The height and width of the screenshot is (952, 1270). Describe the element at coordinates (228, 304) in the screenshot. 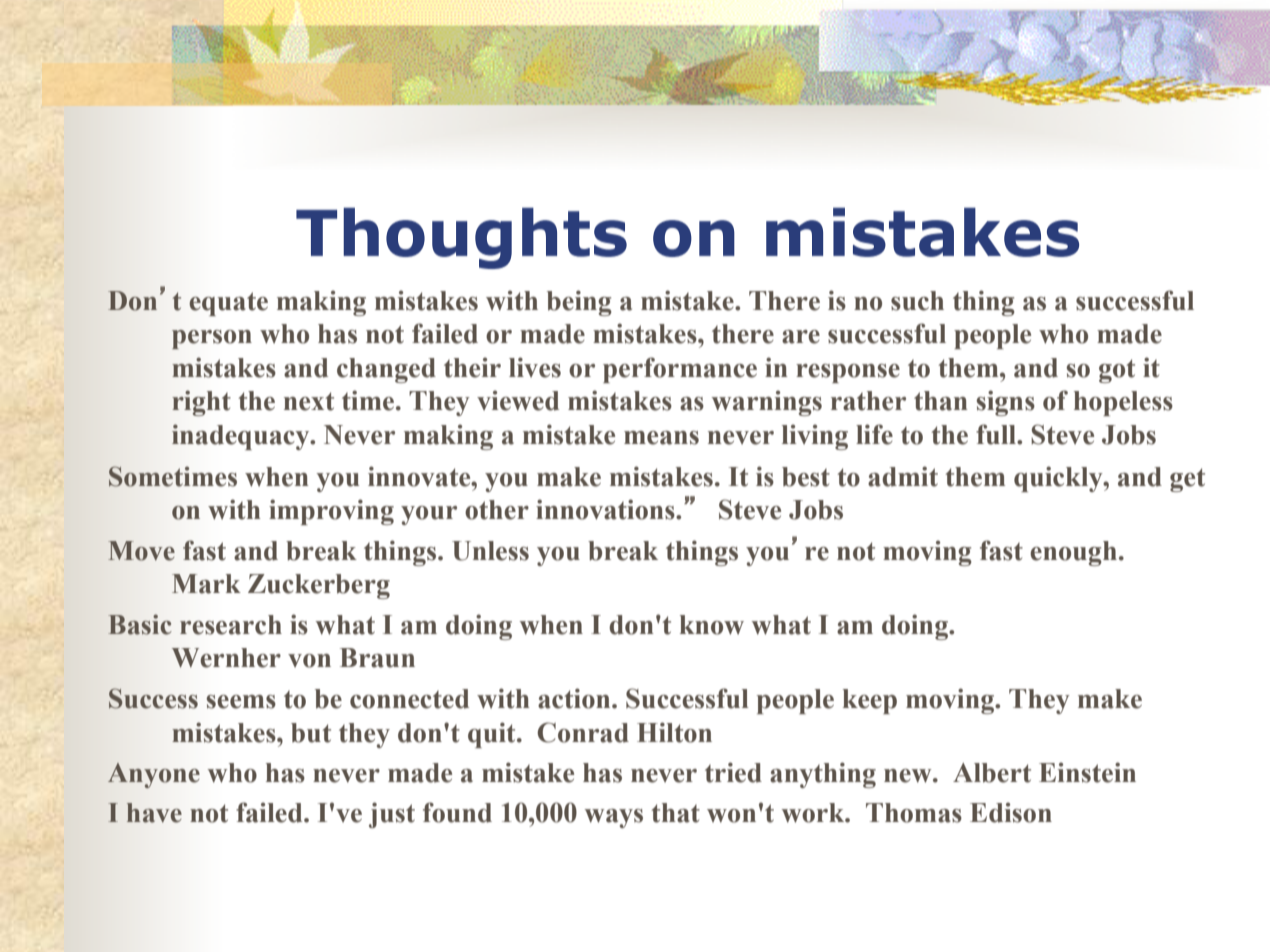

I see `equate` at that location.
